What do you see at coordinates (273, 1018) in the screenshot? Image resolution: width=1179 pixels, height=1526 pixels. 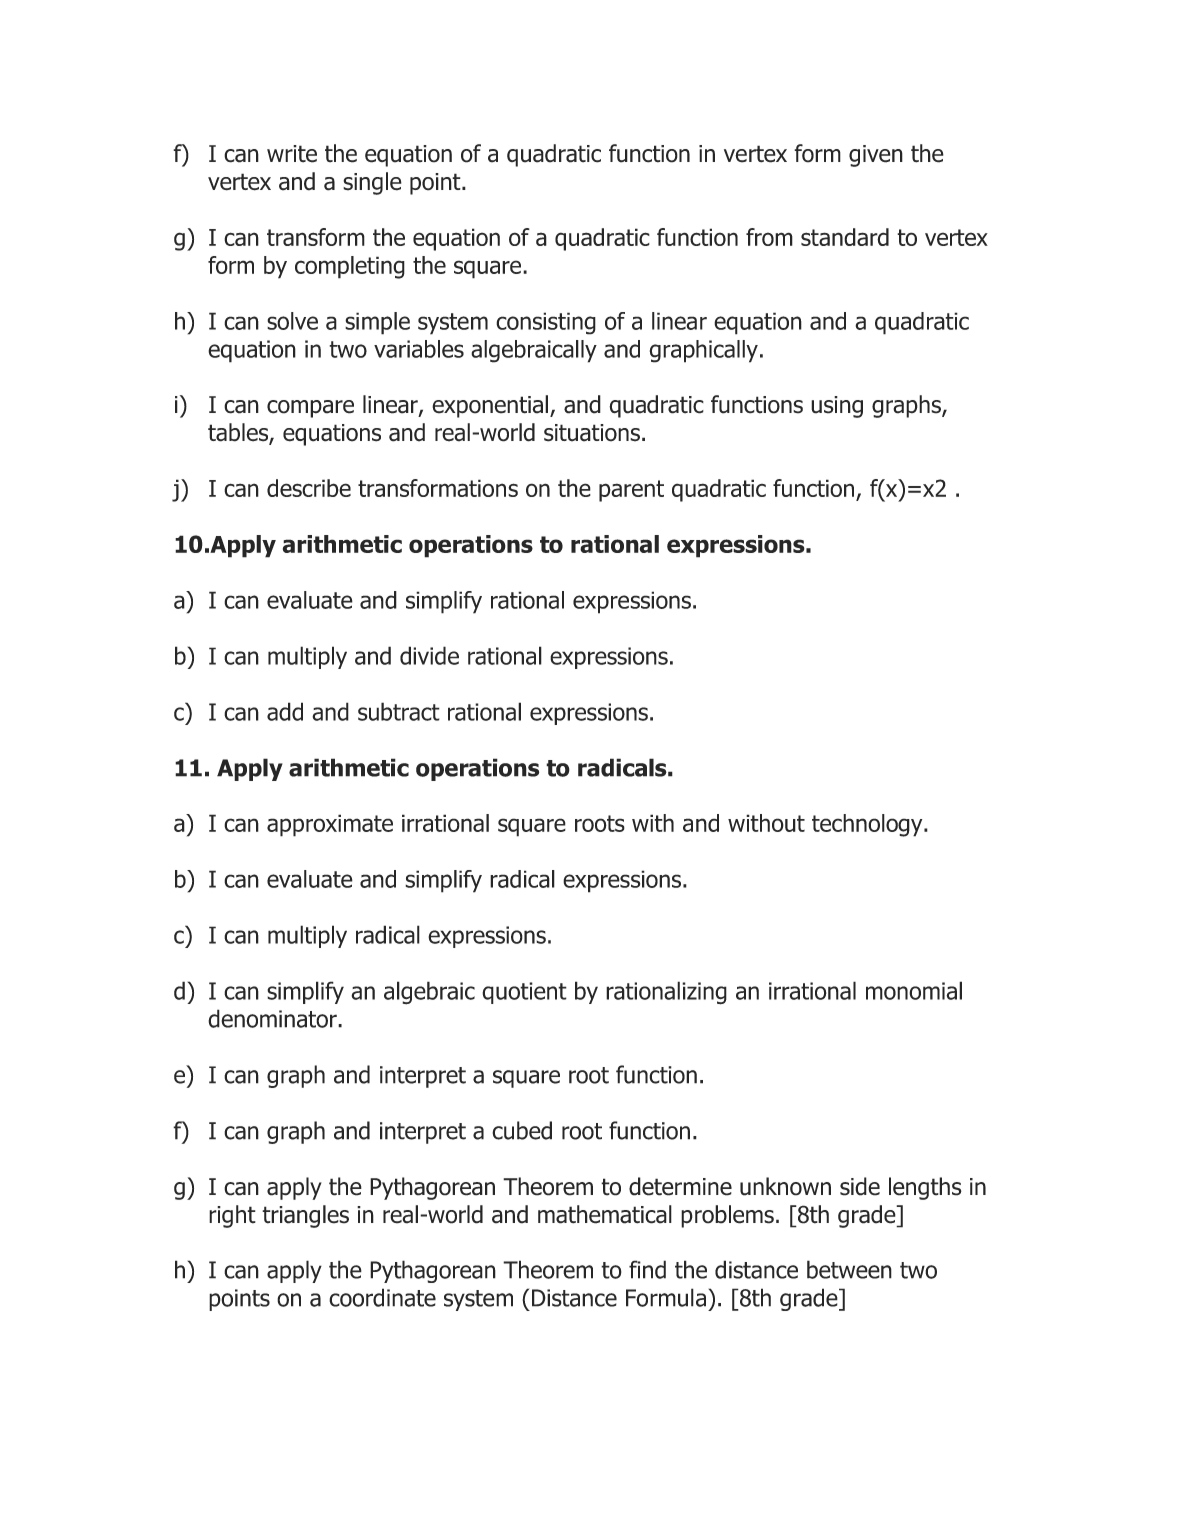 I see `denominator` at bounding box center [273, 1018].
